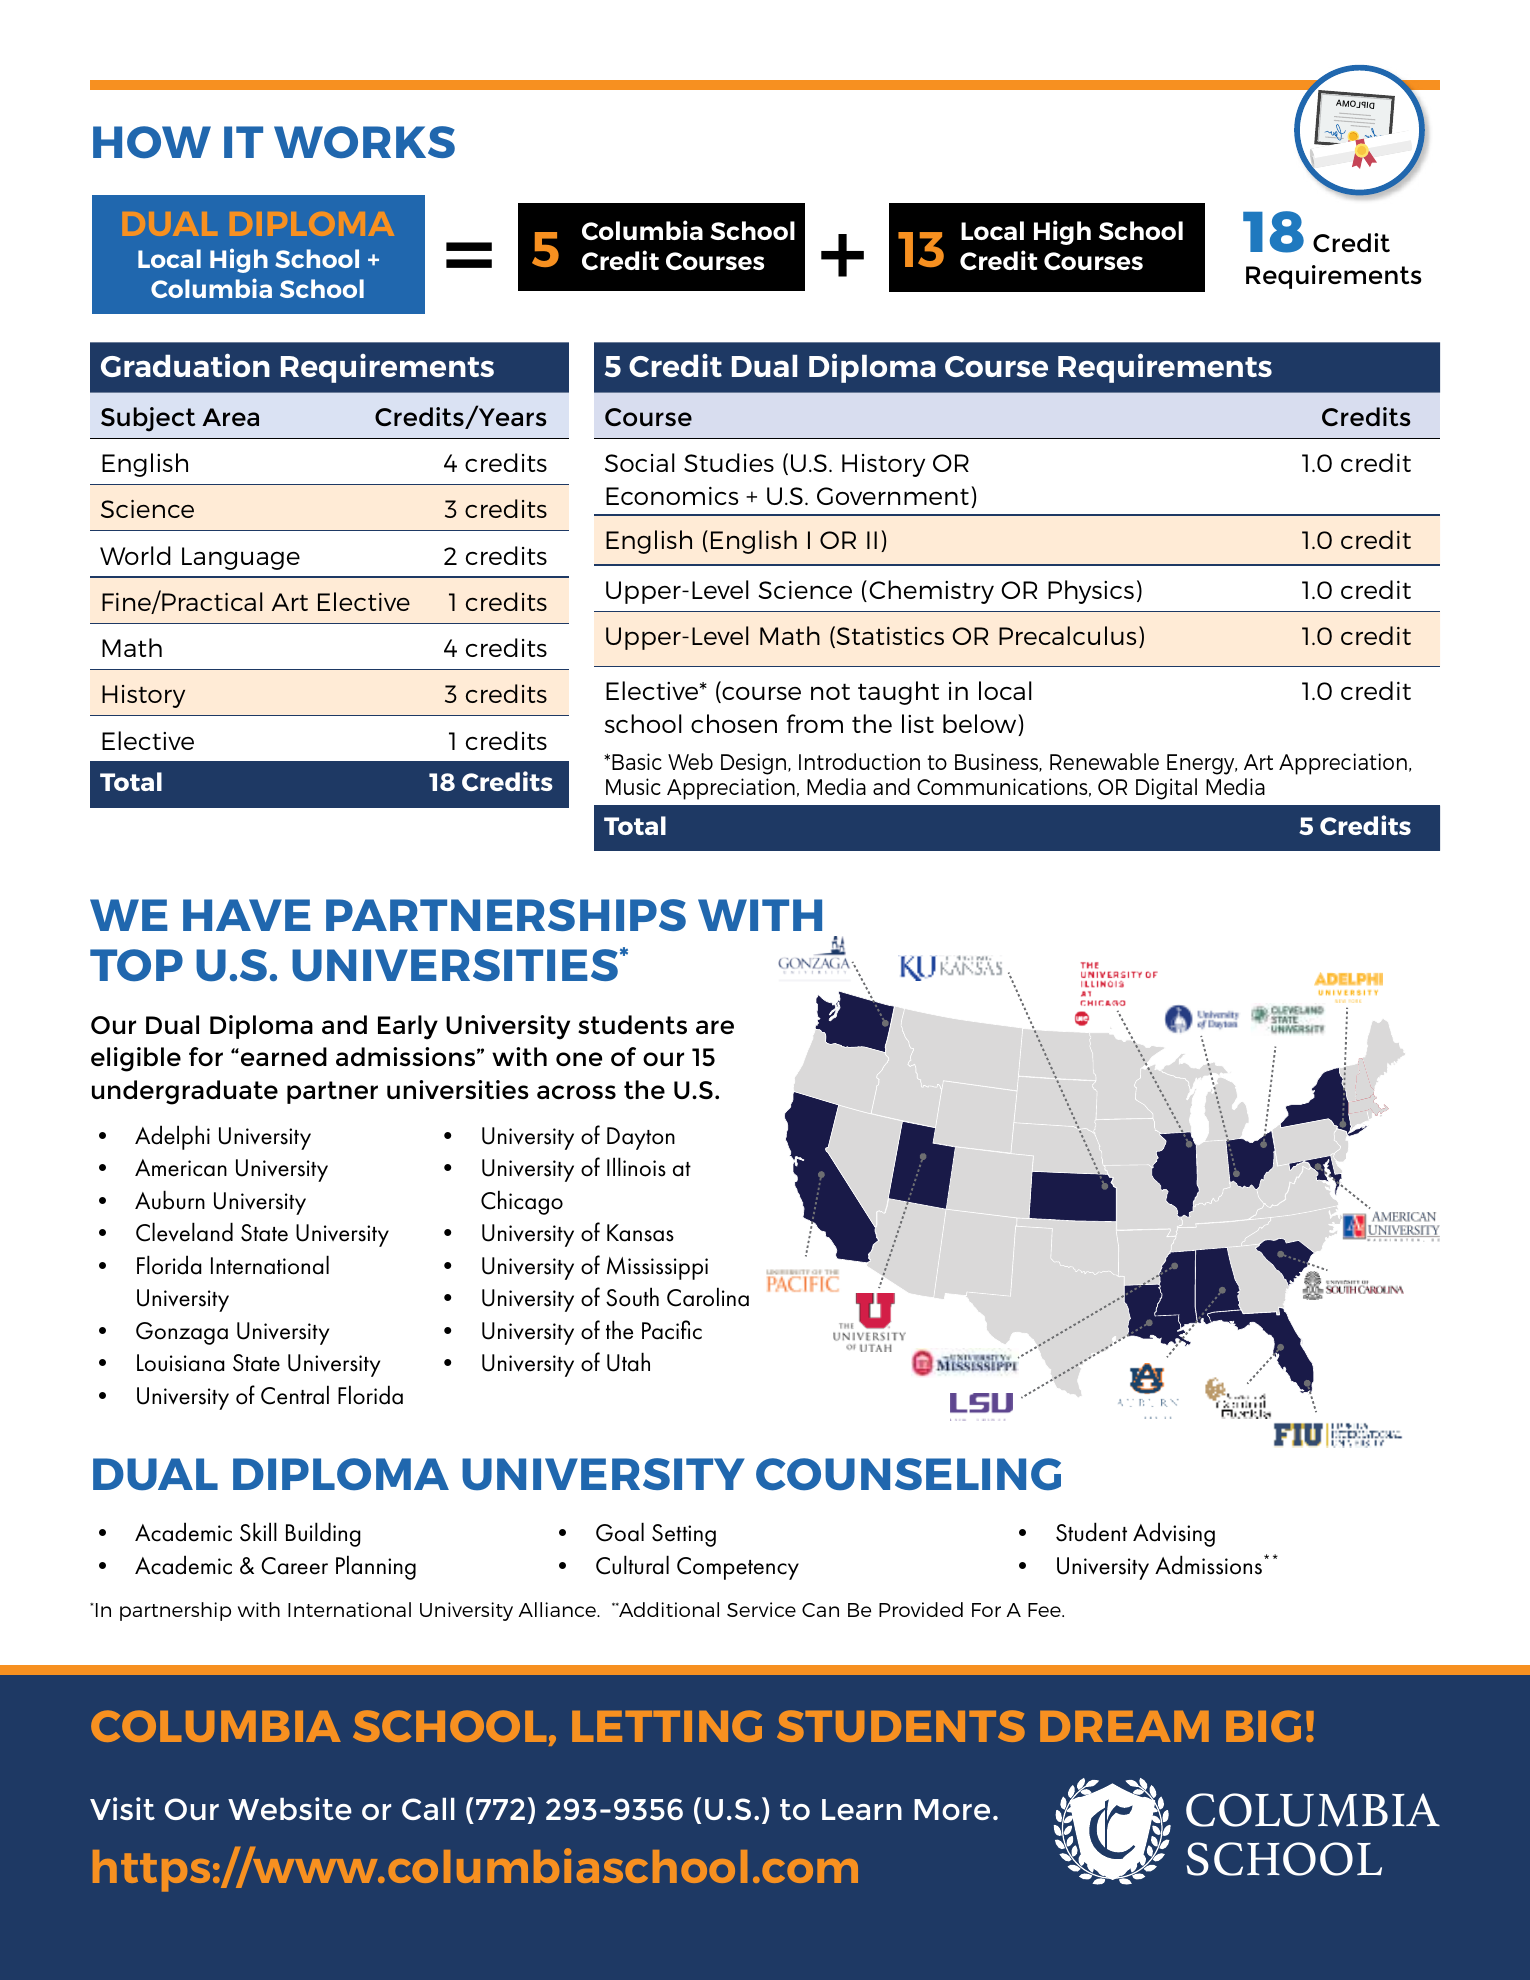  What do you see at coordinates (908, 1474) in the screenshot?
I see `COUNSELING` at bounding box center [908, 1474].
